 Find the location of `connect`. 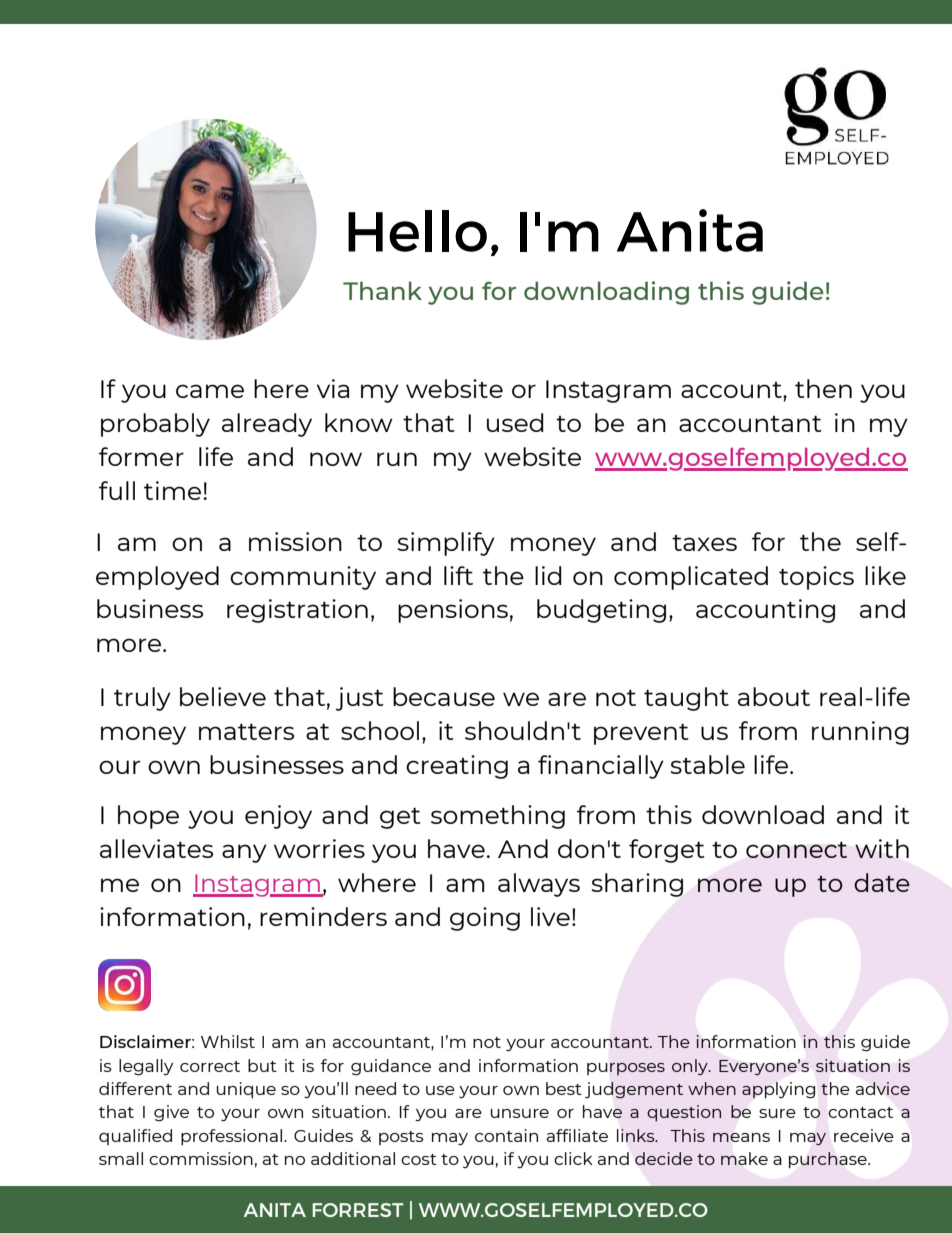

connect is located at coordinates (796, 850).
